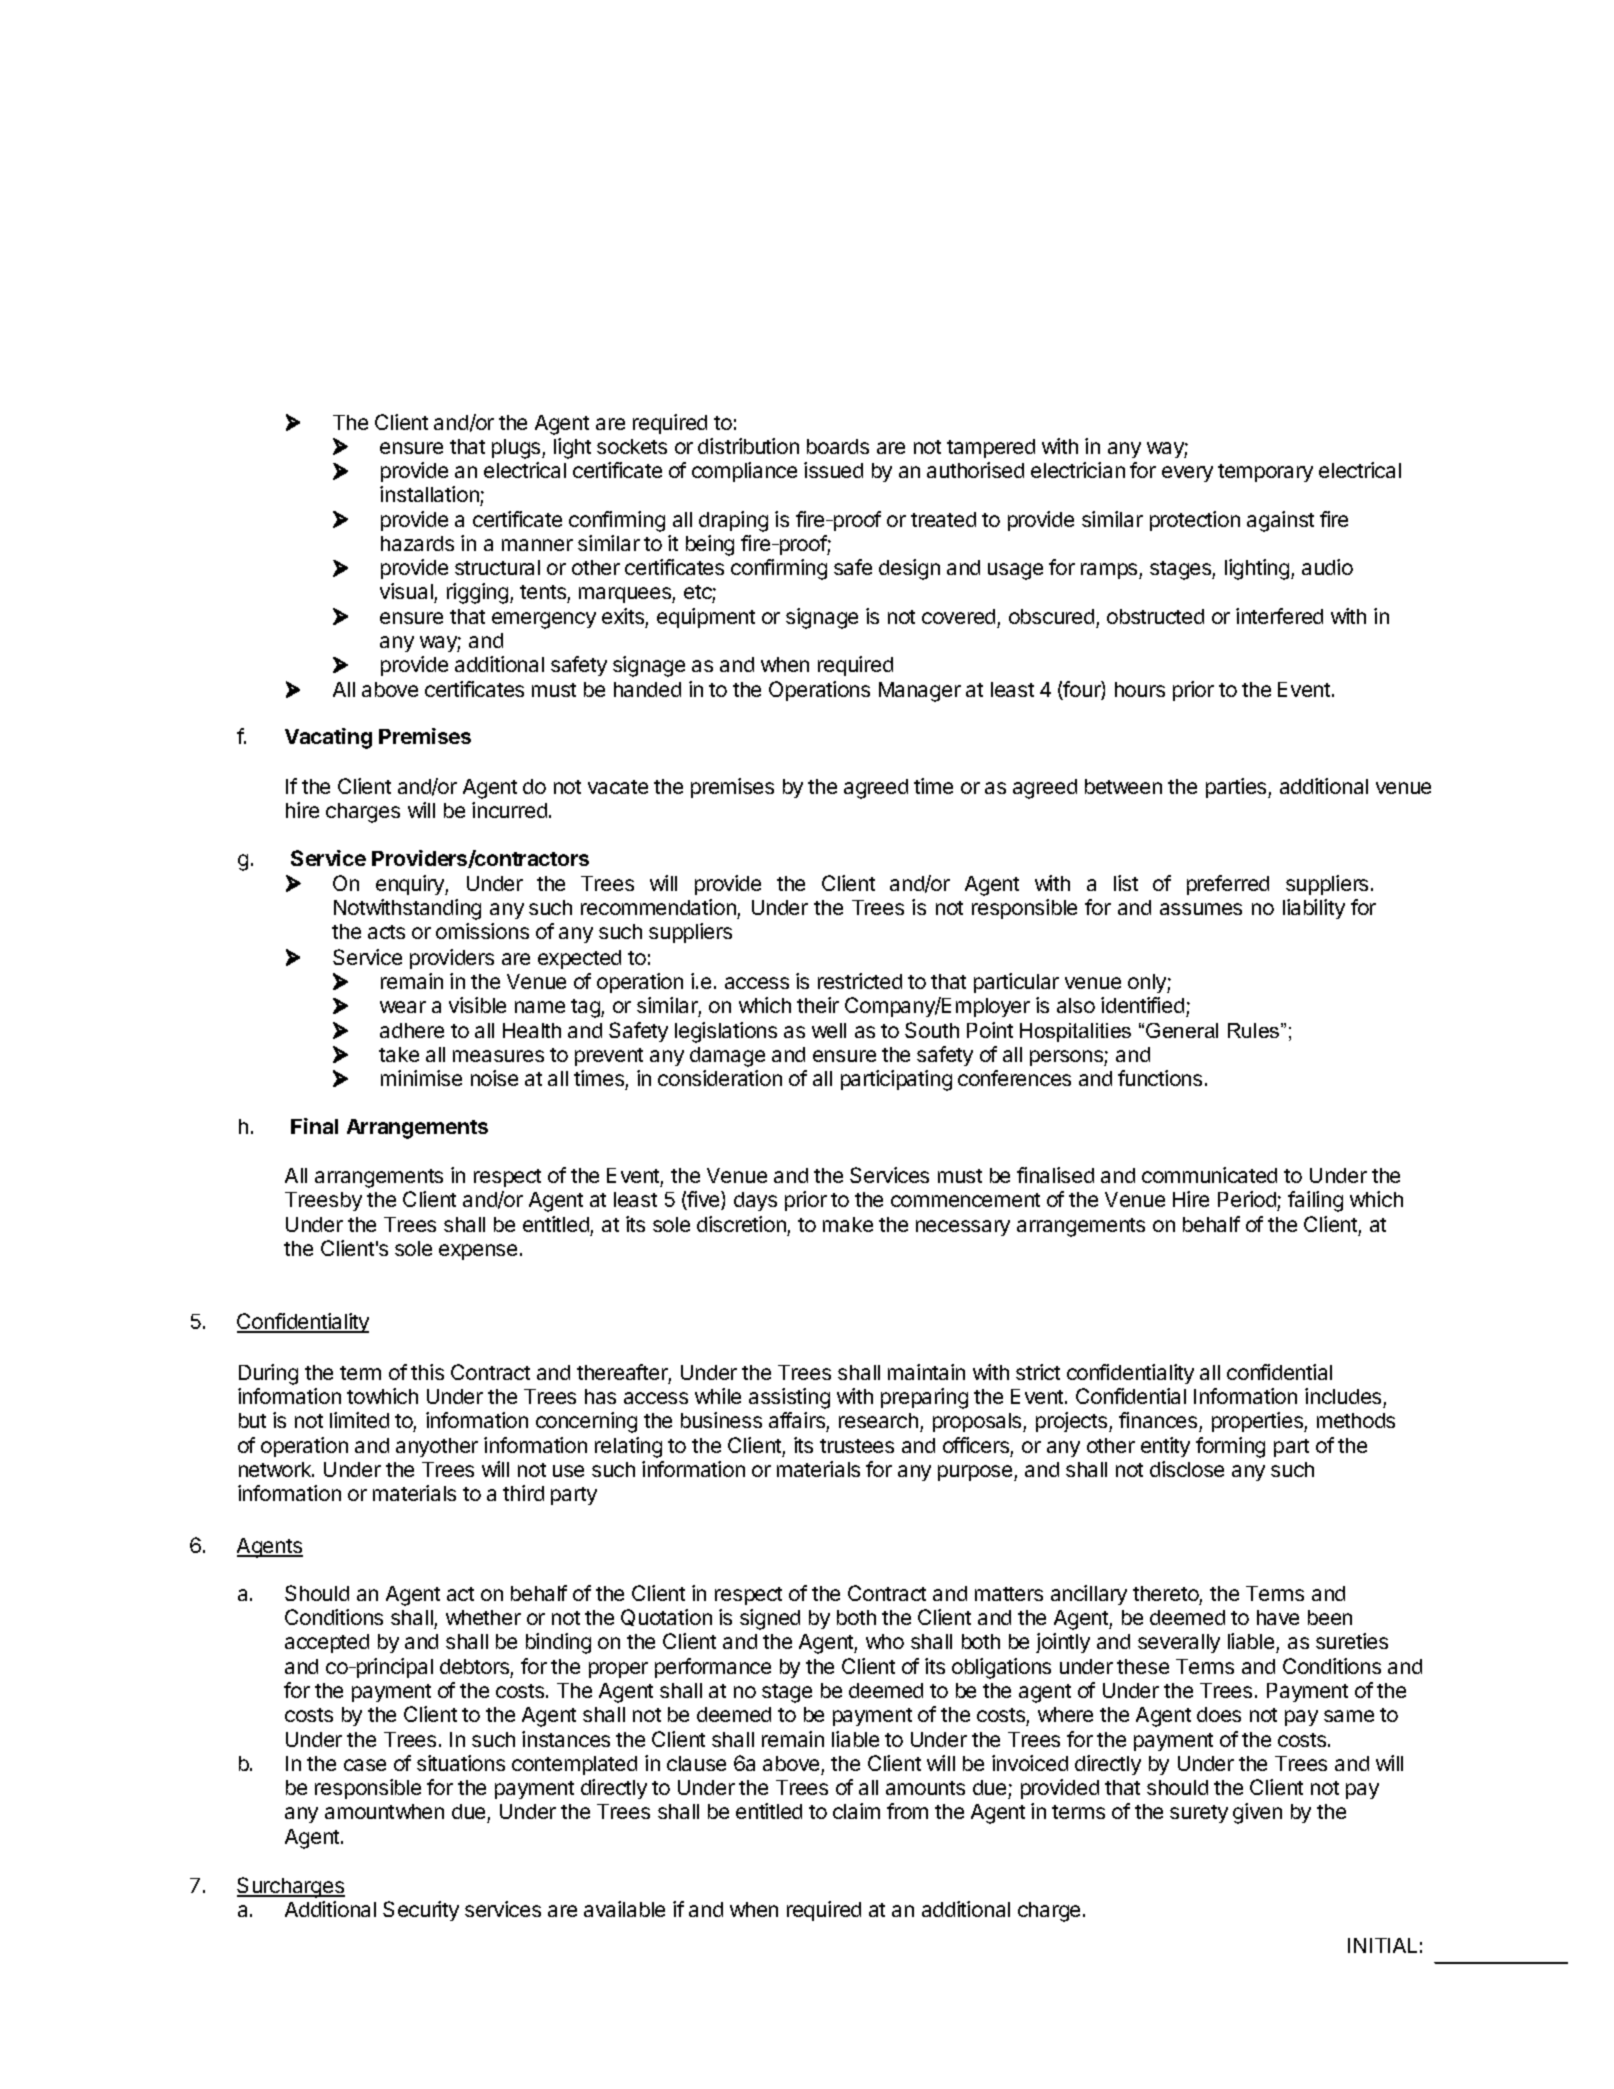  I want to click on assumes, so click(1201, 909).
